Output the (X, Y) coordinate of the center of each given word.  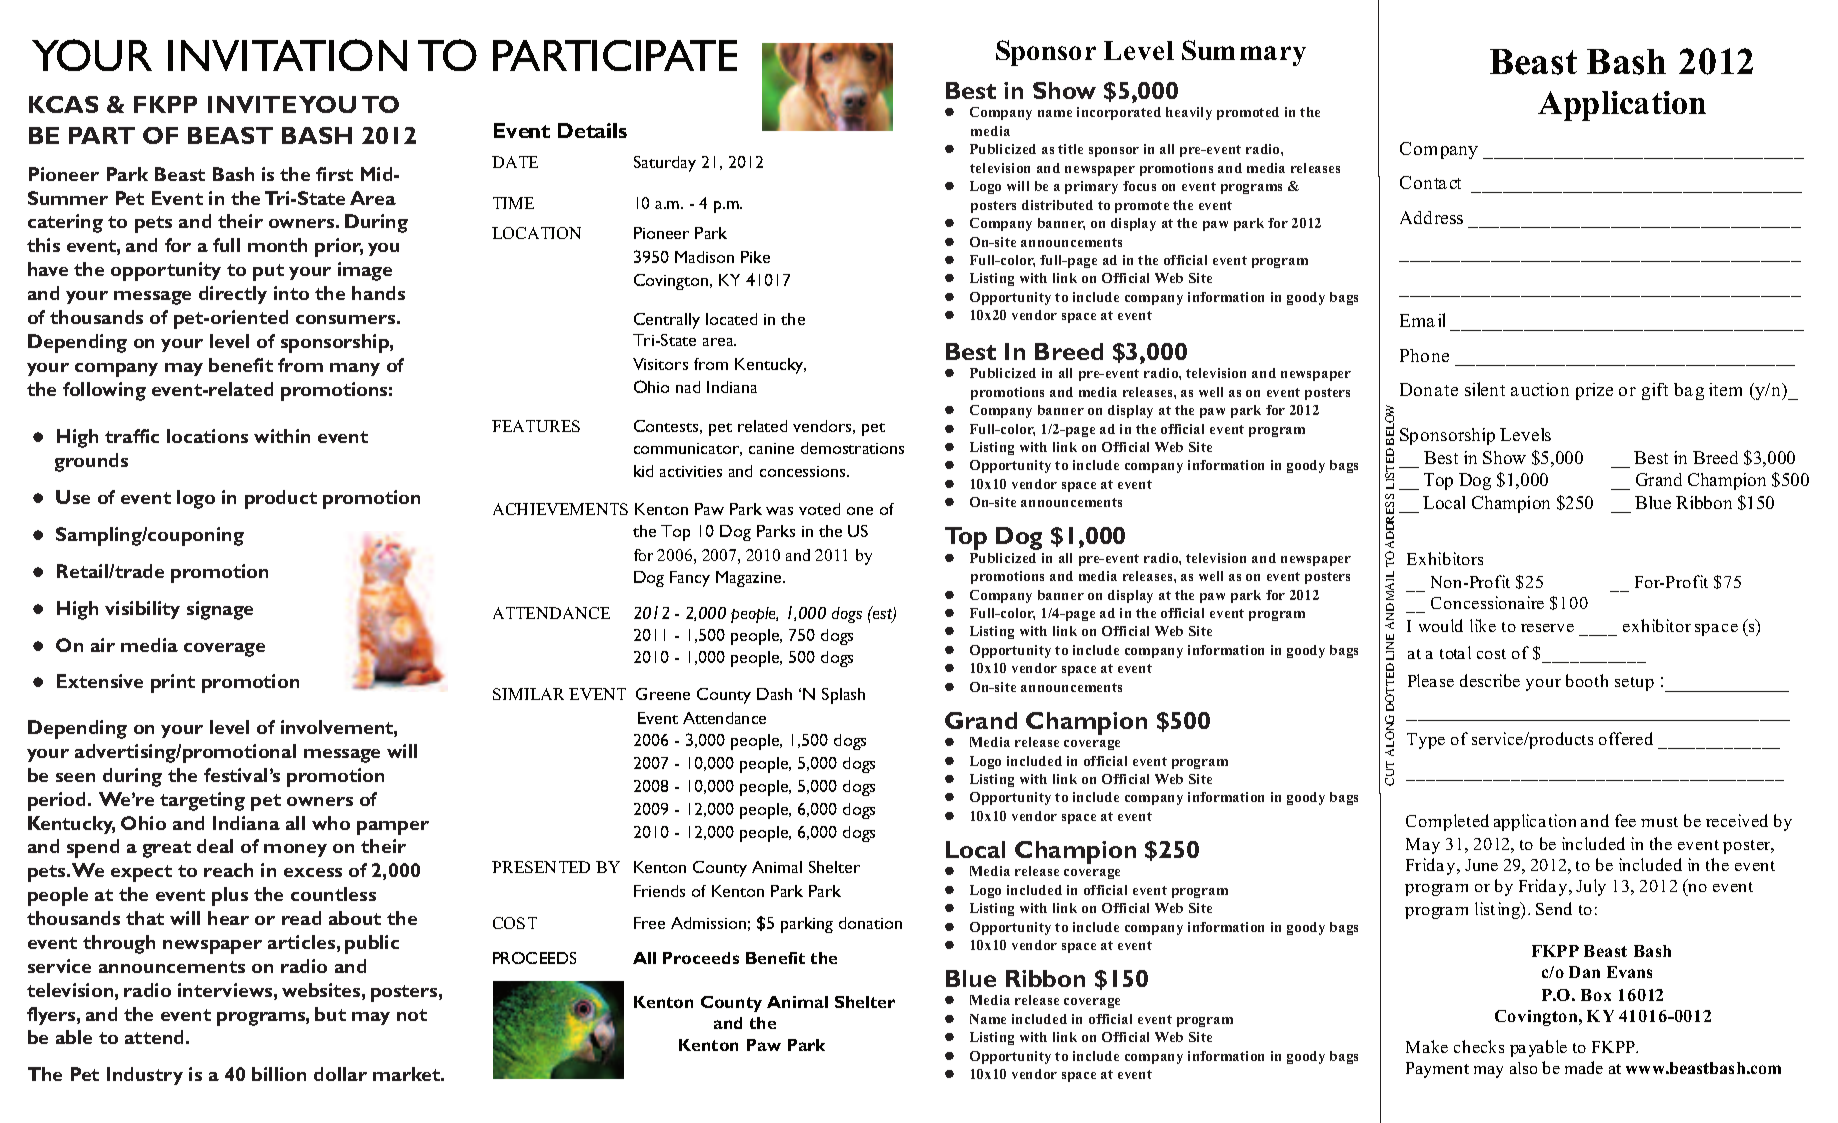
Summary (1244, 53)
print (173, 683)
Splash (843, 696)
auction (1540, 389)
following (104, 391)
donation (870, 923)
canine (771, 448)
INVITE (252, 104)
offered (1626, 738)
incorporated (1119, 113)
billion (279, 1074)
